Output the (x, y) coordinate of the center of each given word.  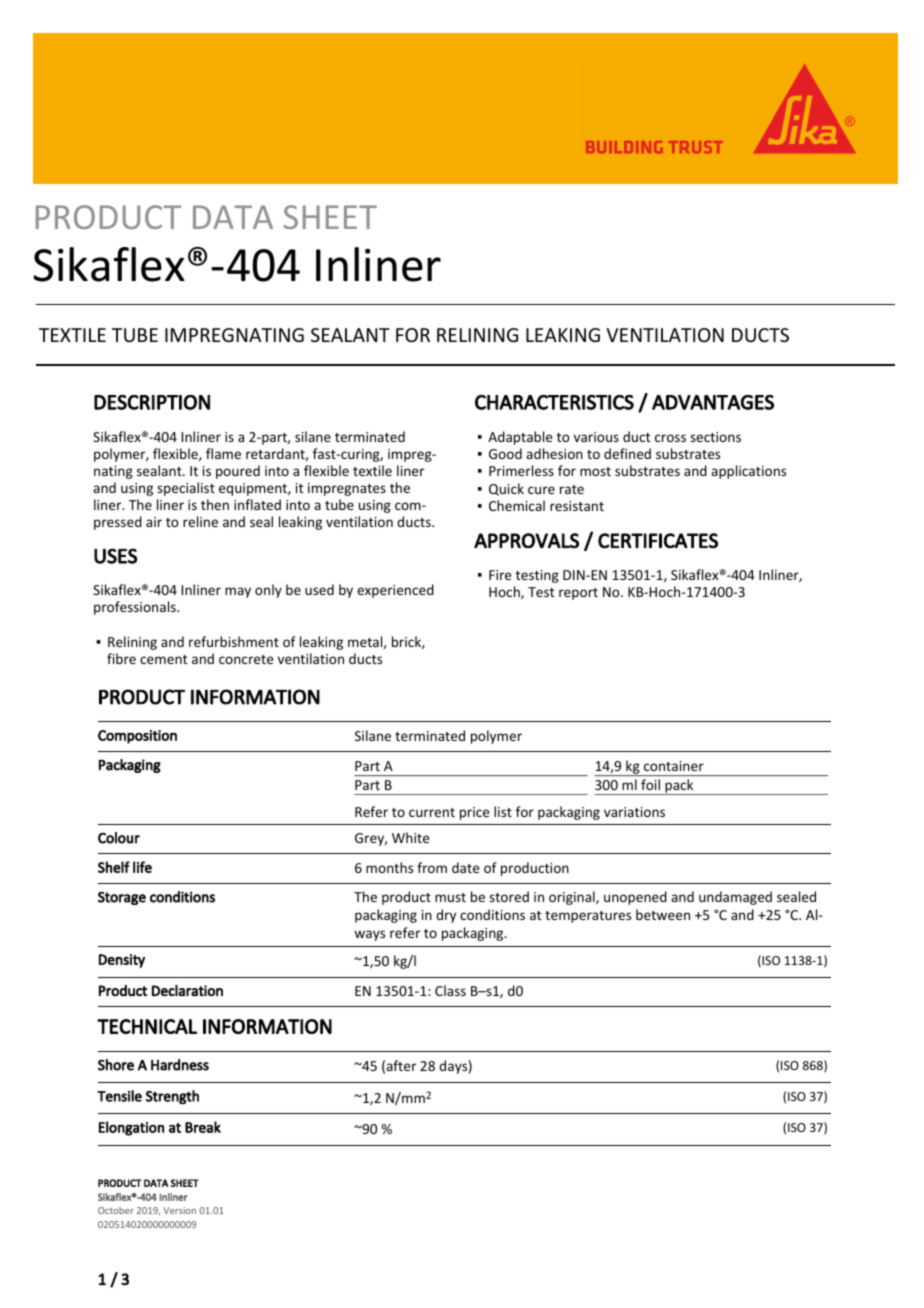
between (663, 914)
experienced (395, 591)
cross (670, 438)
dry (446, 916)
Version (179, 1210)
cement (163, 659)
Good (505, 453)
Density (122, 961)
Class (450, 990)
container (674, 766)
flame (223, 453)
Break (203, 1127)
